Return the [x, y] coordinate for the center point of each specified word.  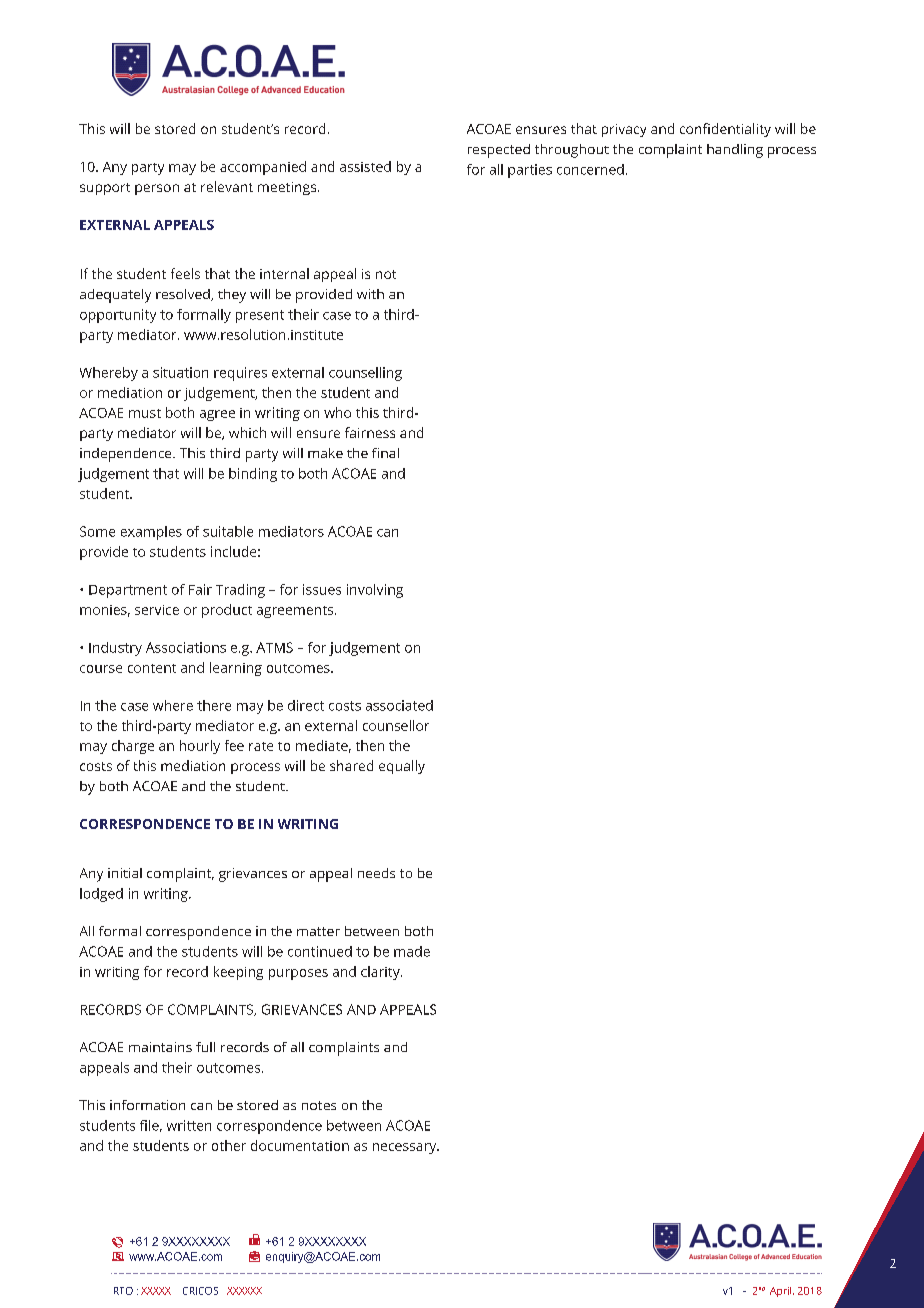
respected [499, 151]
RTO [123, 1291]
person [157, 189]
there [214, 705]
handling [735, 151]
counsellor [396, 725]
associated [399, 705]
